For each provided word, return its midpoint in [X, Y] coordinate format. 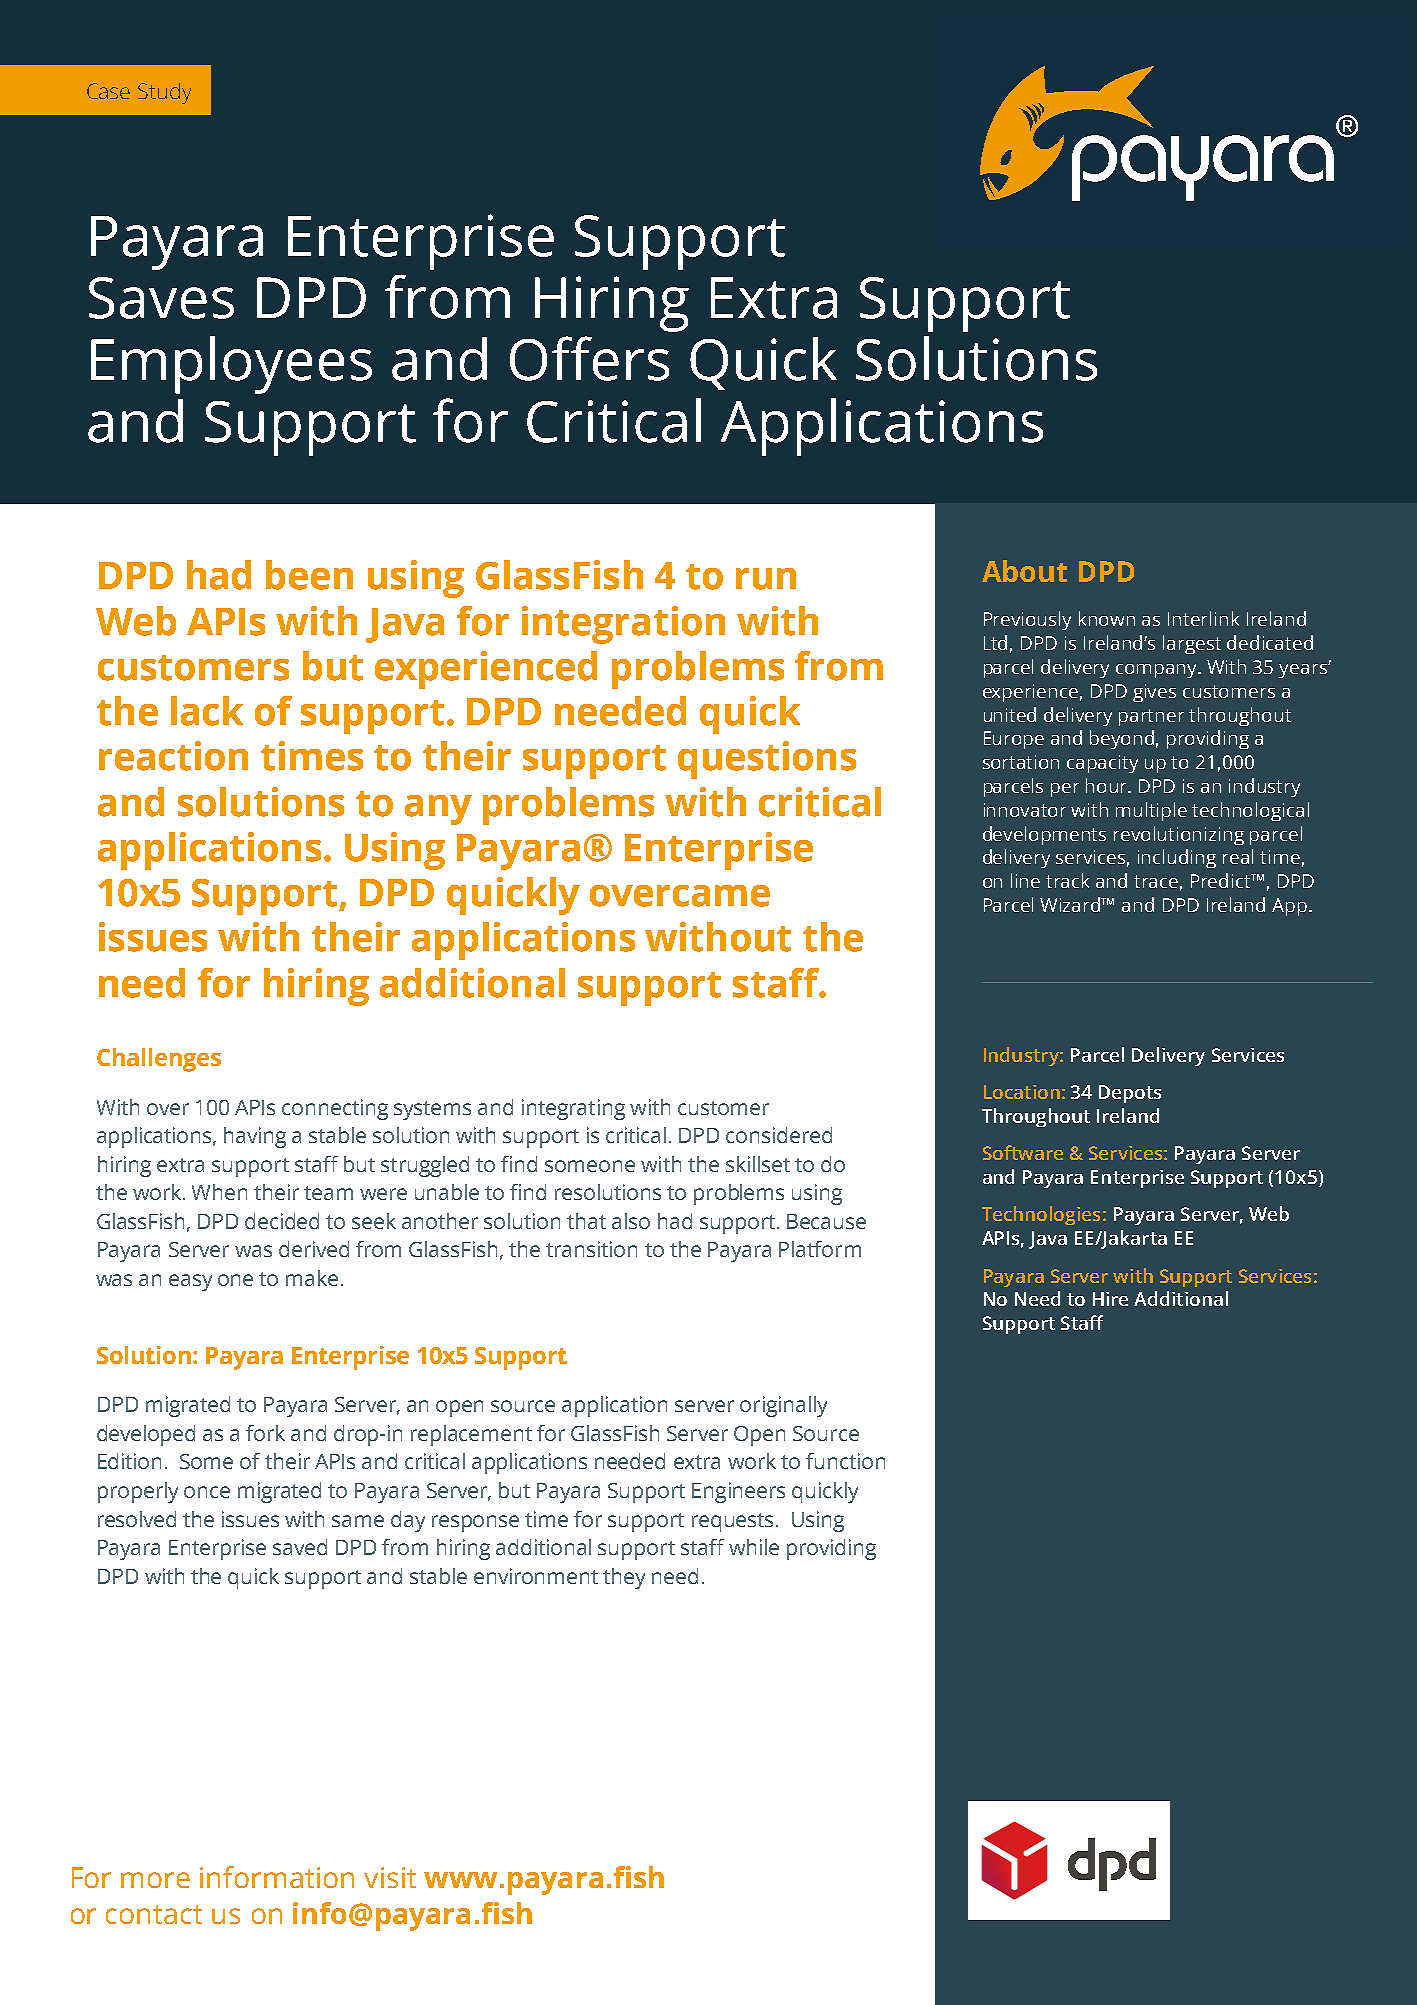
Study [164, 93]
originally [783, 1406]
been [309, 575]
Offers [589, 358]
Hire [1110, 1299]
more [155, 1880]
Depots [1130, 1094]
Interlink [1203, 618]
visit [390, 1877]
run [766, 579]
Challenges [159, 1060]
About [1024, 571]
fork [265, 1433]
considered [779, 1135]
